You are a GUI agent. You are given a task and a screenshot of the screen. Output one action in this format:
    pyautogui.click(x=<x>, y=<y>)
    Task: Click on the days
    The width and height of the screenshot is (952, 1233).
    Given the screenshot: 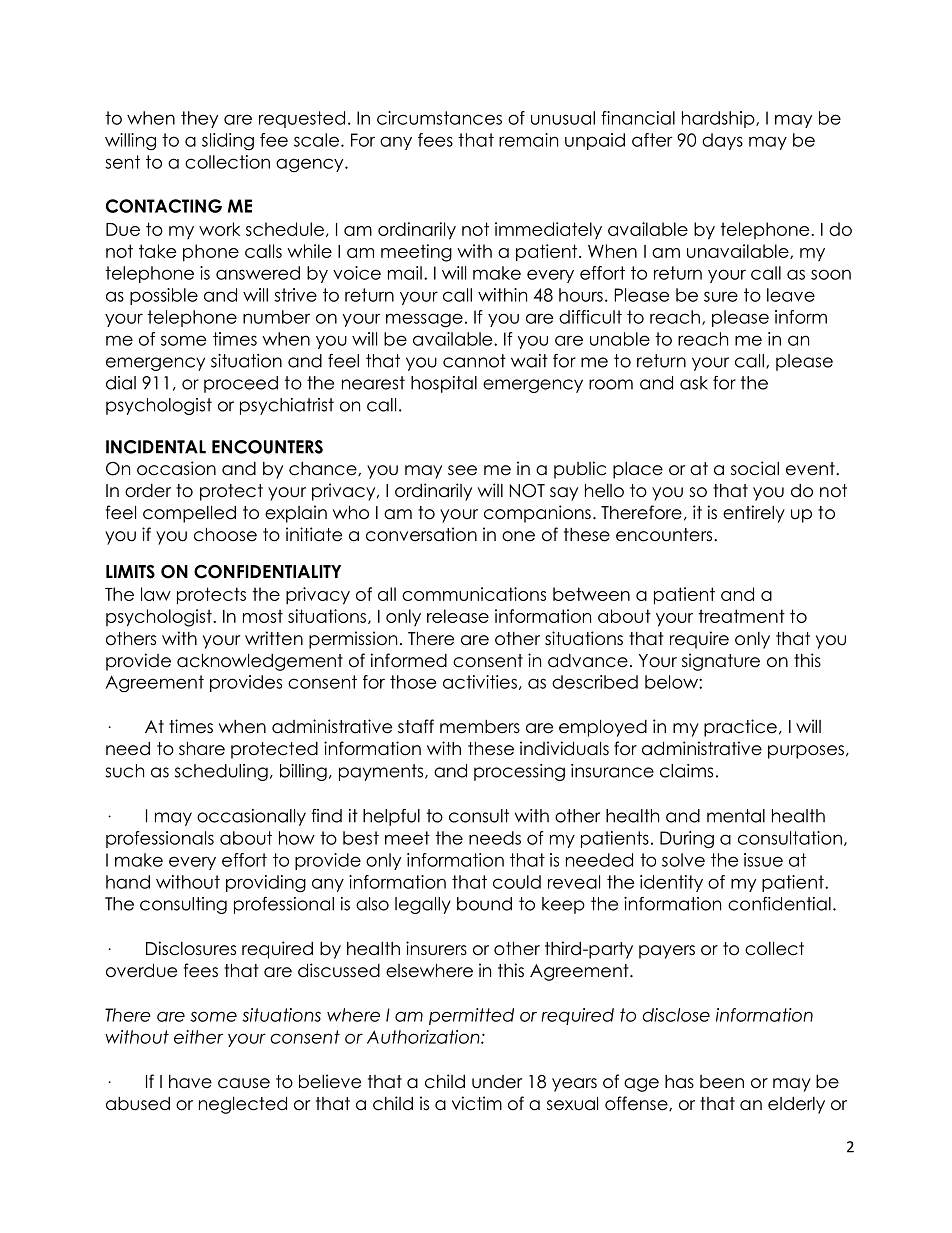 What is the action you would take?
    pyautogui.click(x=722, y=141)
